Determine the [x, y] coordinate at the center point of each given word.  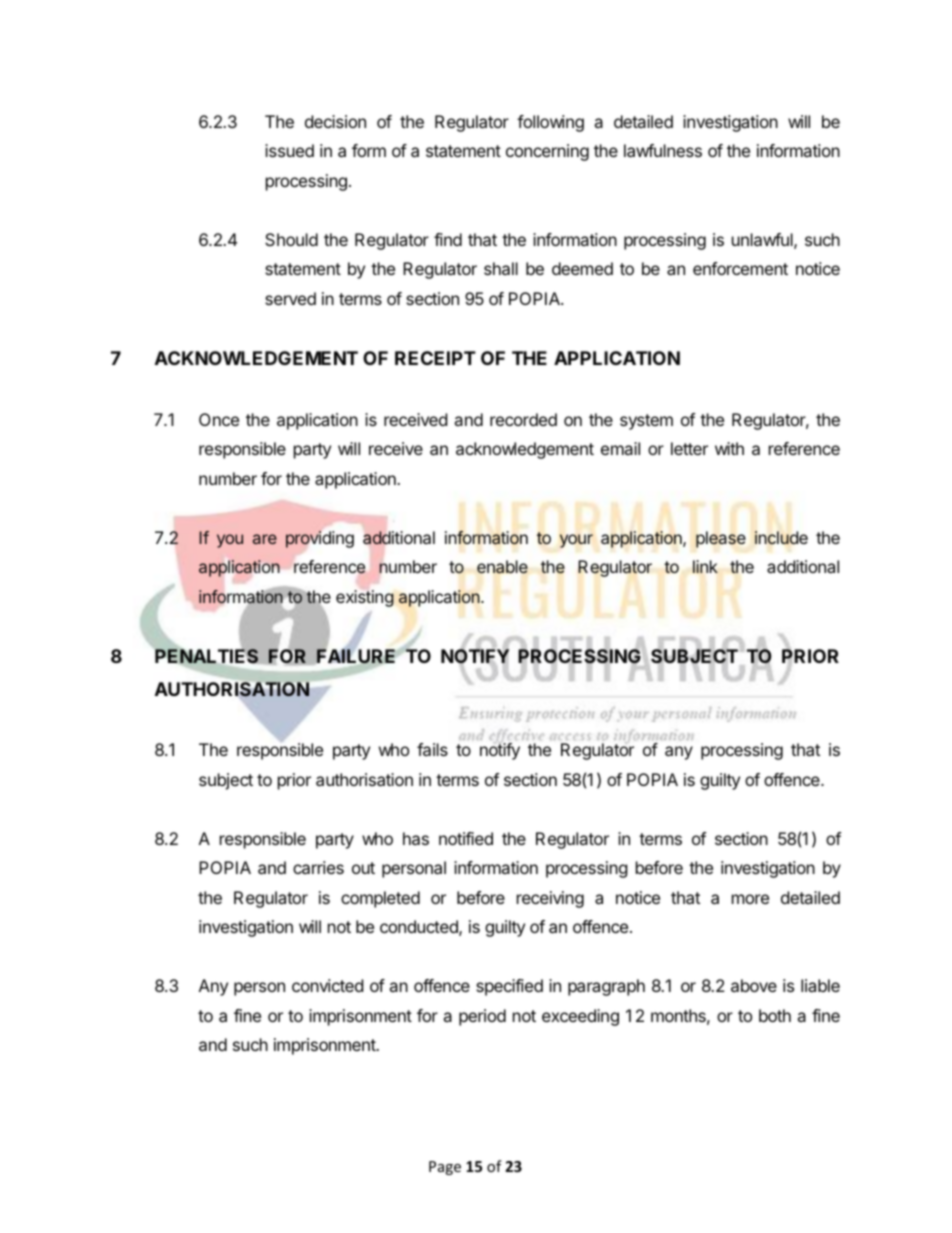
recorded [523, 419]
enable [502, 567]
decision [335, 121]
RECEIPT [435, 358]
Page [445, 1168]
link [705, 566]
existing [365, 598]
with [729, 448]
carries [318, 867]
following [550, 123]
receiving [550, 899]
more [750, 899]
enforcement [740, 268]
